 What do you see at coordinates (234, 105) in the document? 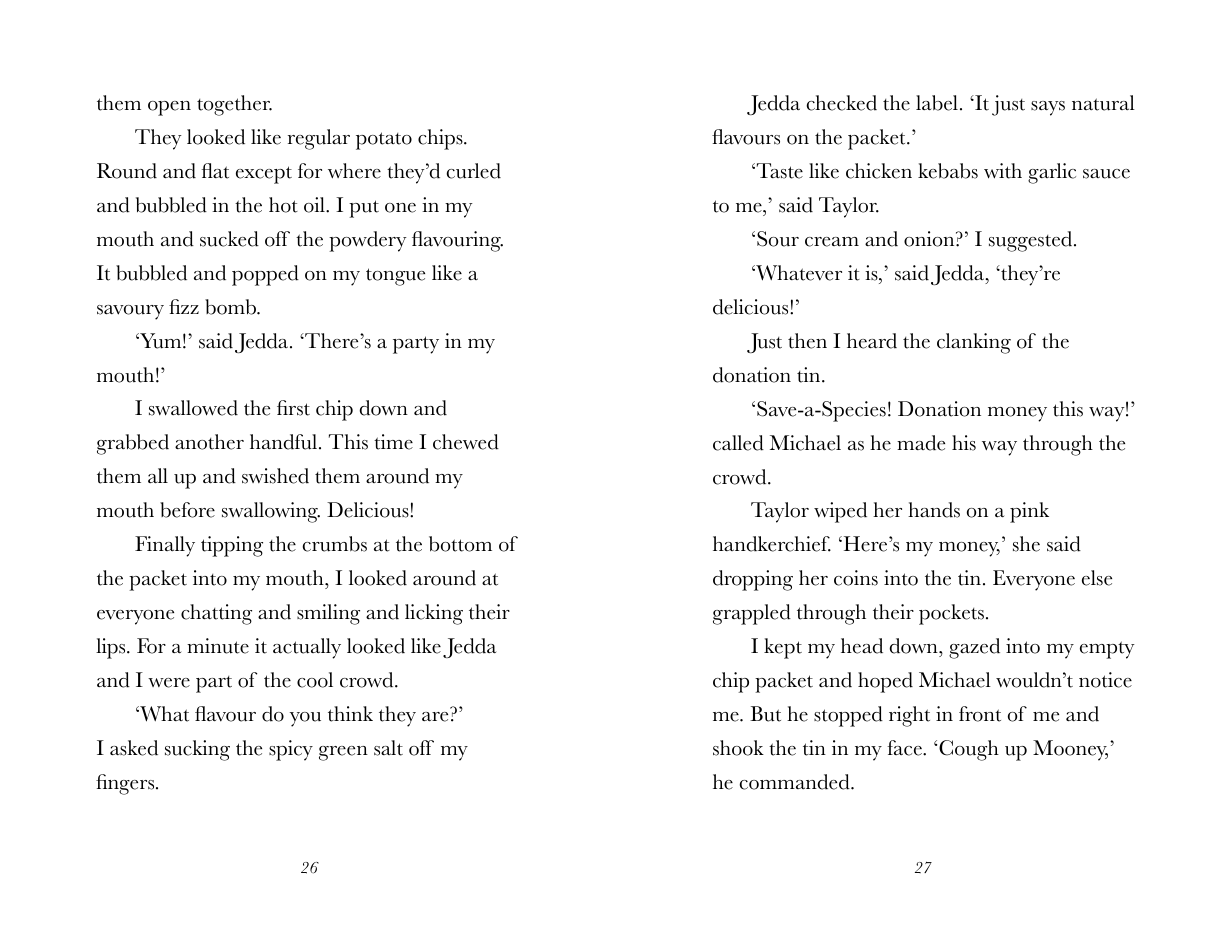
I see `together` at bounding box center [234, 105].
